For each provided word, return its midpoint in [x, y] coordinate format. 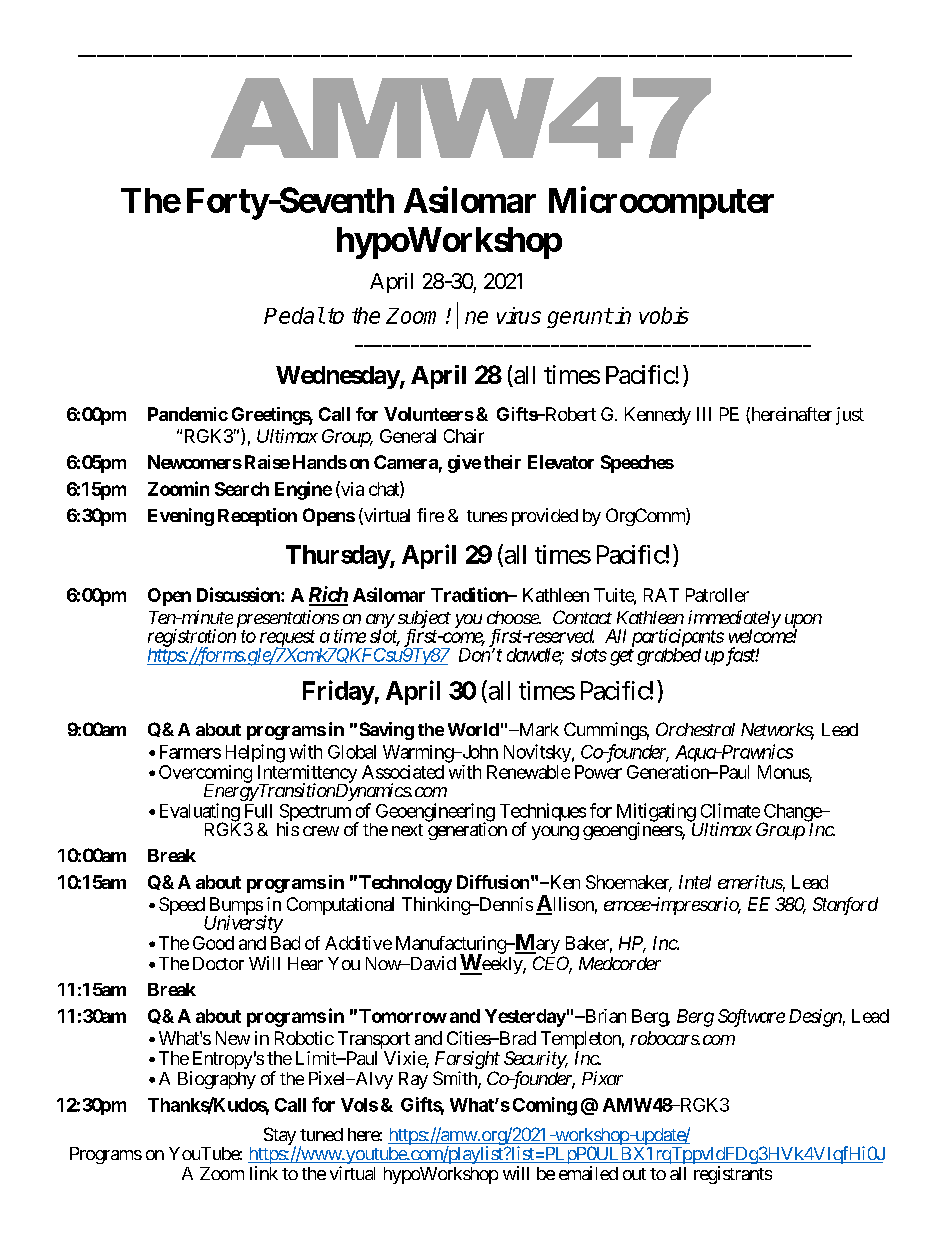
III [704, 414]
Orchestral [695, 729]
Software [751, 1018]
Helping [255, 753]
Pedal [294, 315]
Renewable [528, 772]
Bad [285, 943]
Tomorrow [403, 1016]
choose [513, 617]
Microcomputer [661, 202]
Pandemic [188, 414]
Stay [280, 1137]
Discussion [239, 594]
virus [519, 315]
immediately [734, 620]
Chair [464, 436]
